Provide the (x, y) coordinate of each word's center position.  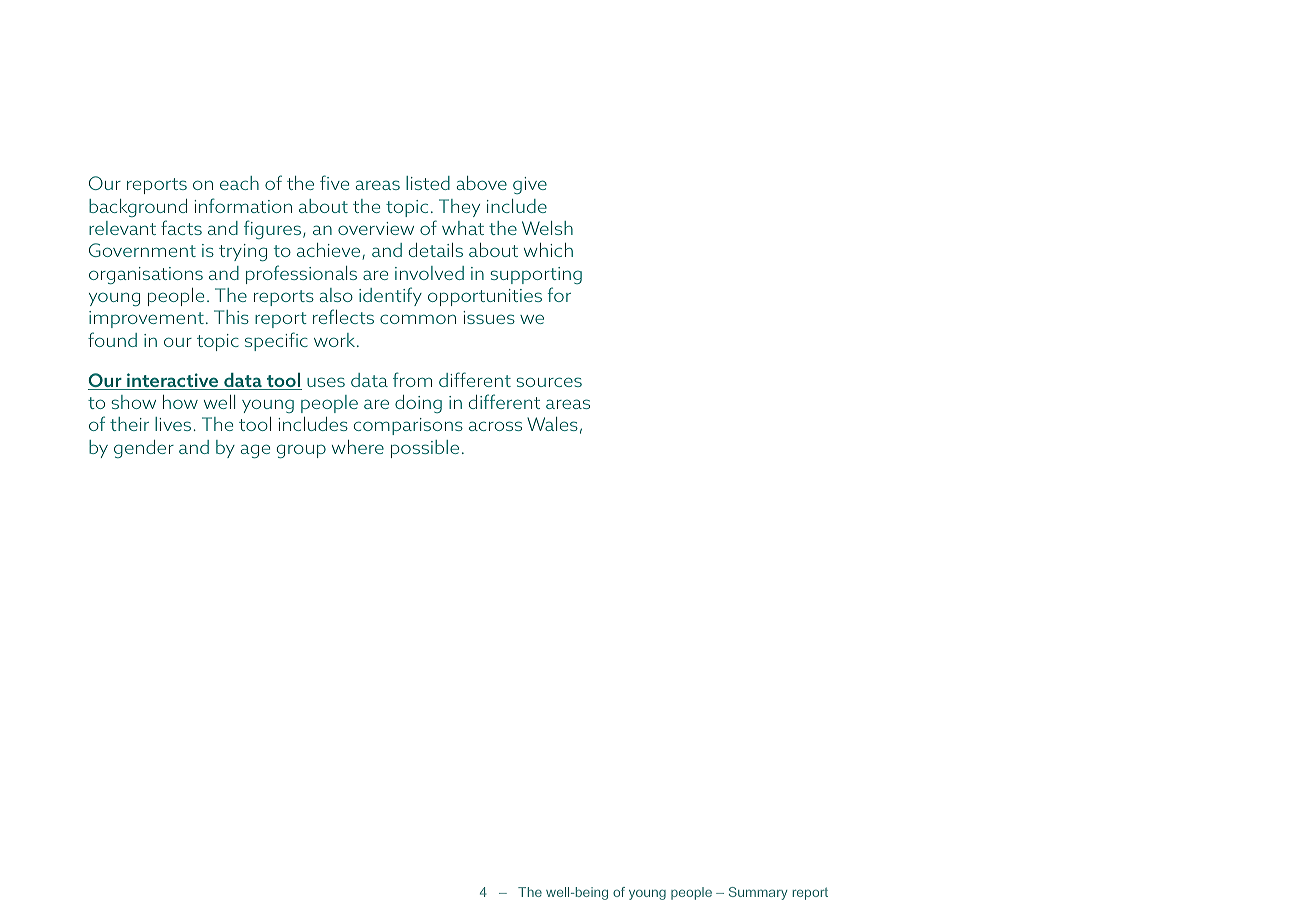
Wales (552, 424)
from (412, 379)
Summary (758, 893)
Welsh (547, 228)
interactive (173, 381)
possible (425, 449)
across (495, 426)
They (459, 208)
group (301, 451)
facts (181, 227)
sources (549, 382)
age (255, 451)
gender (144, 449)
